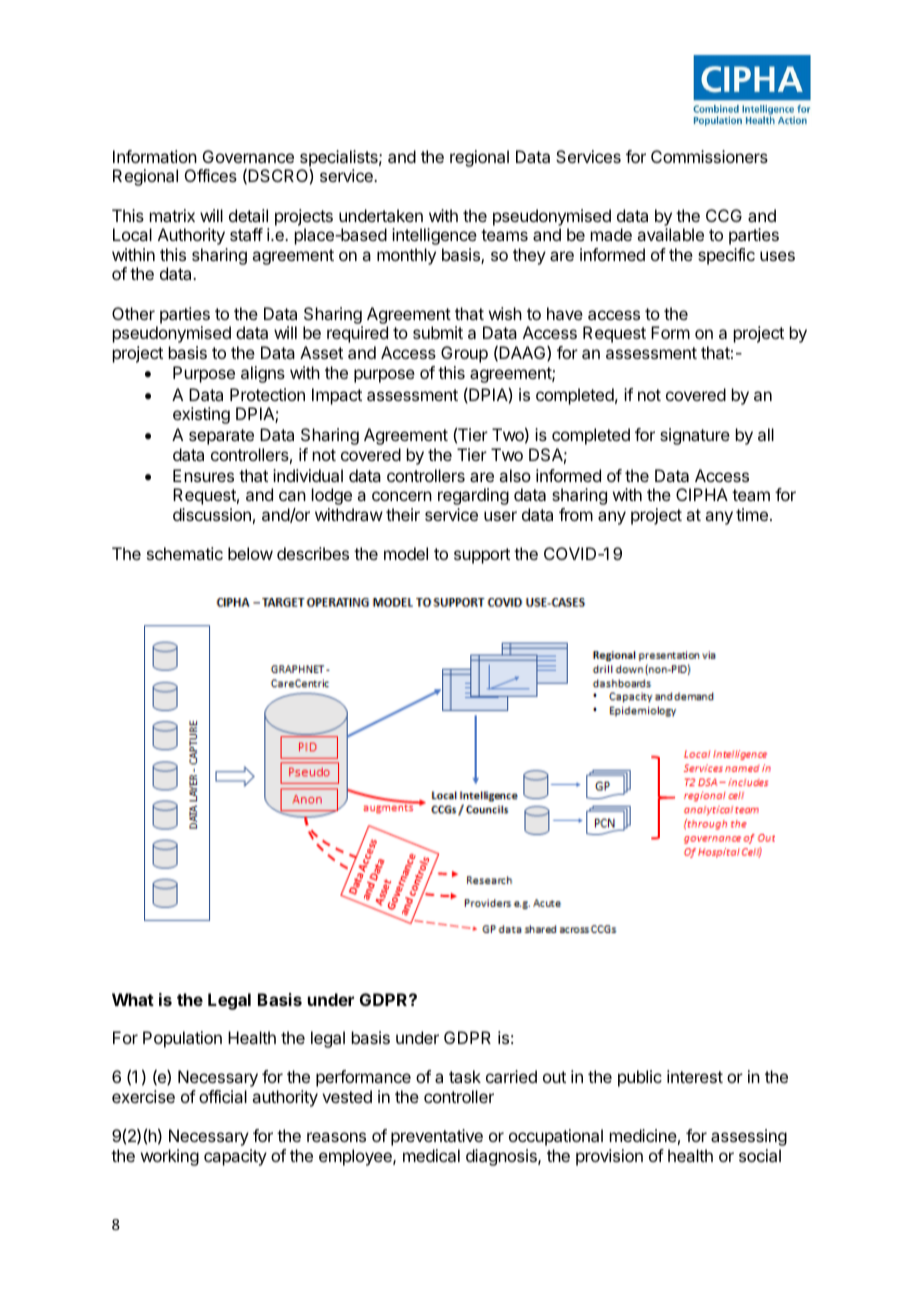 Image resolution: width=924 pixels, height=1308 pixels. I want to click on signature, so click(695, 436).
